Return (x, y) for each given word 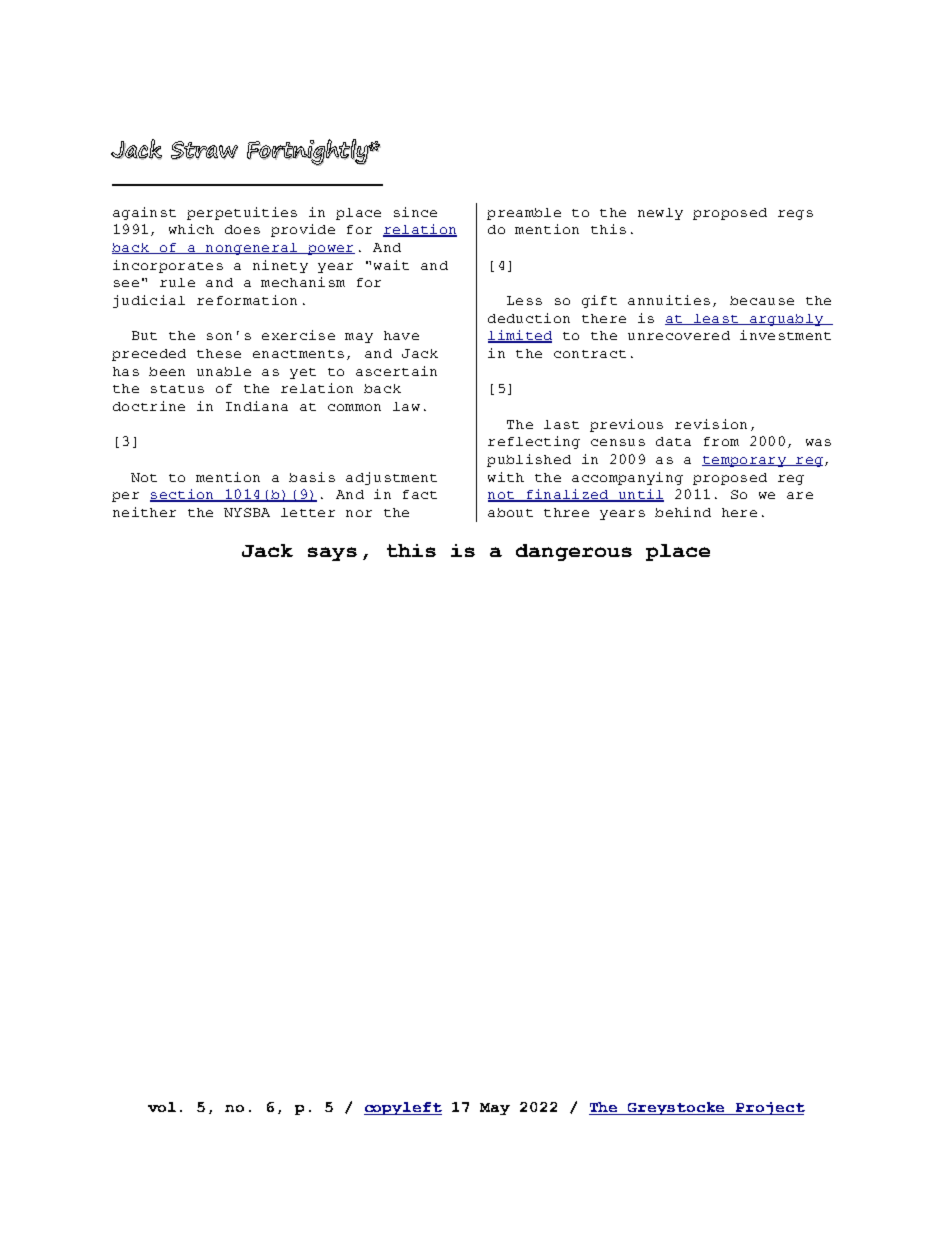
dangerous (574, 552)
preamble (524, 214)
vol (162, 1107)
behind (683, 512)
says (332, 554)
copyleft (403, 1108)
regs (795, 215)
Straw (204, 150)
